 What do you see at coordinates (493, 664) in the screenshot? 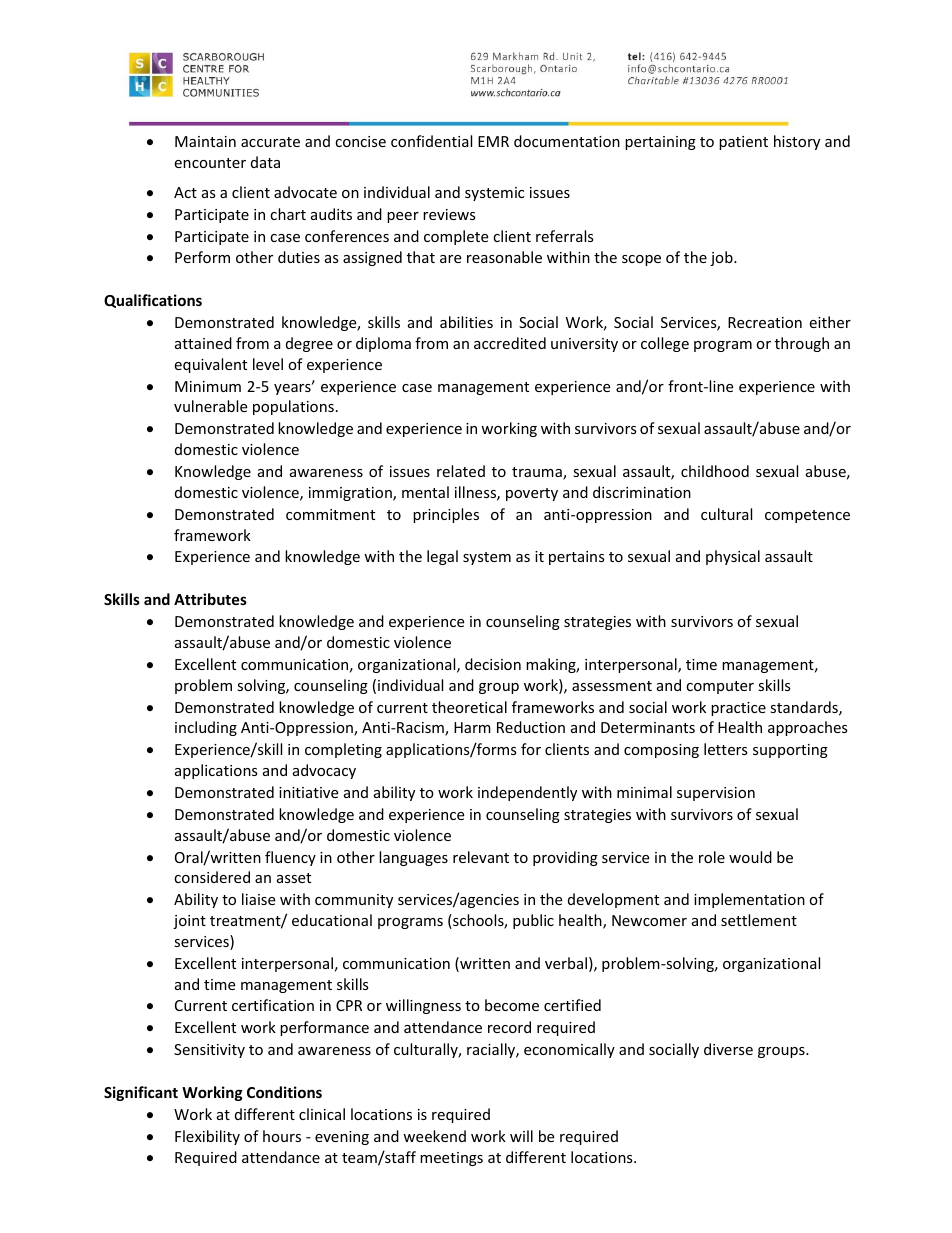
I see `decision` at bounding box center [493, 664].
